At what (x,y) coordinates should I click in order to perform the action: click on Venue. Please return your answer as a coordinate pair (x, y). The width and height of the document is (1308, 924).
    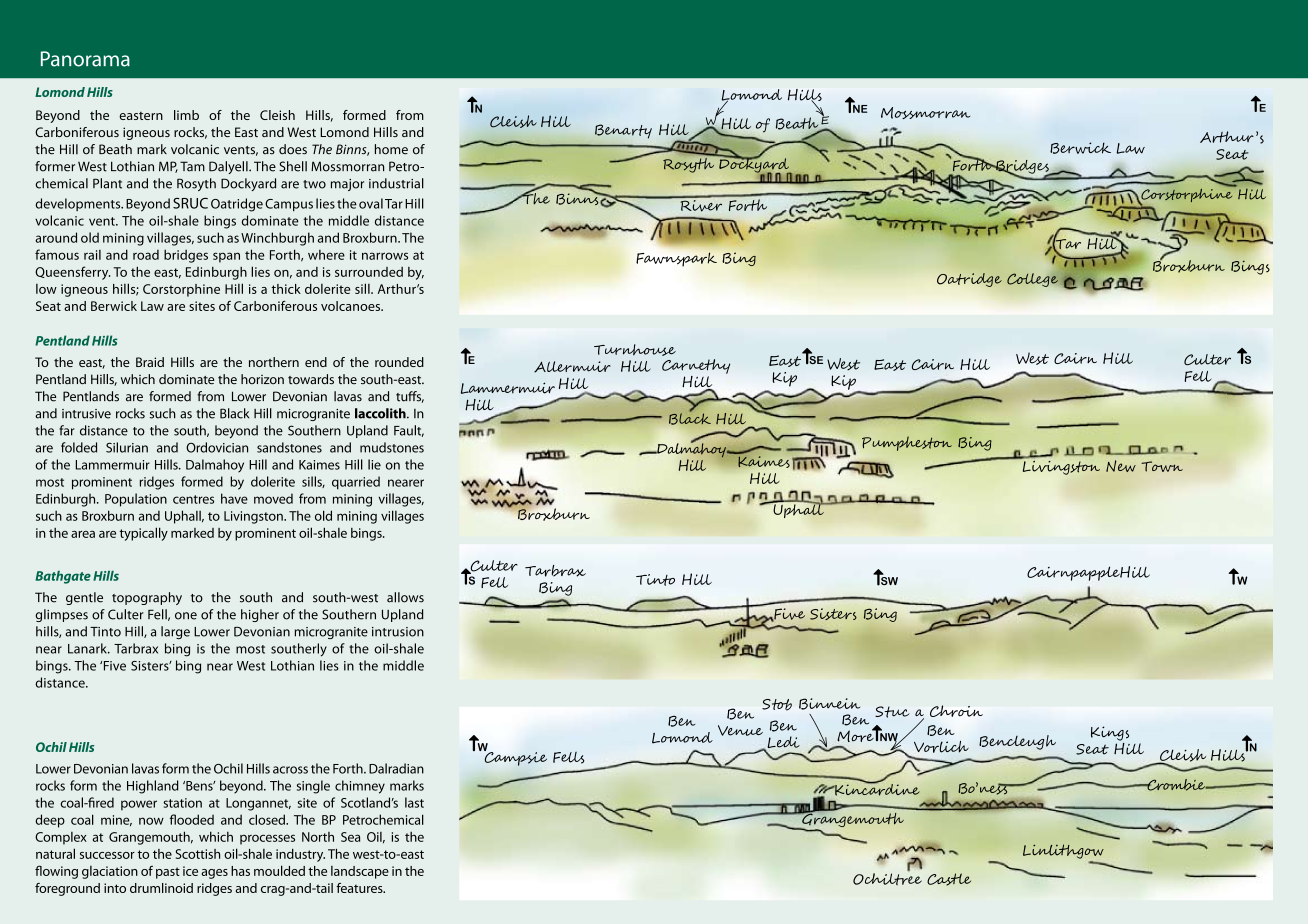
    Looking at the image, I should click on (740, 730).
